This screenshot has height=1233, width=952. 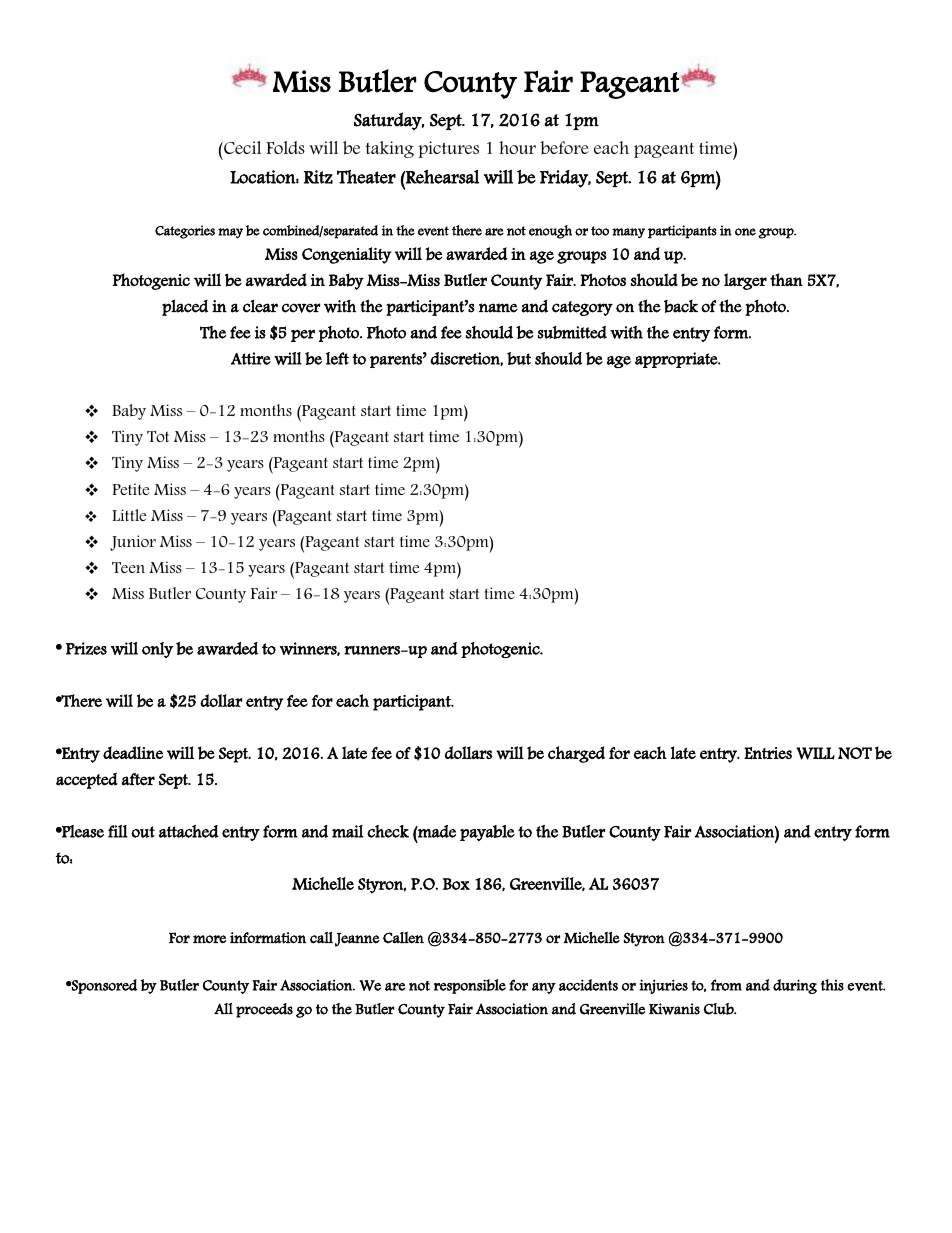 I want to click on more, so click(x=209, y=939).
